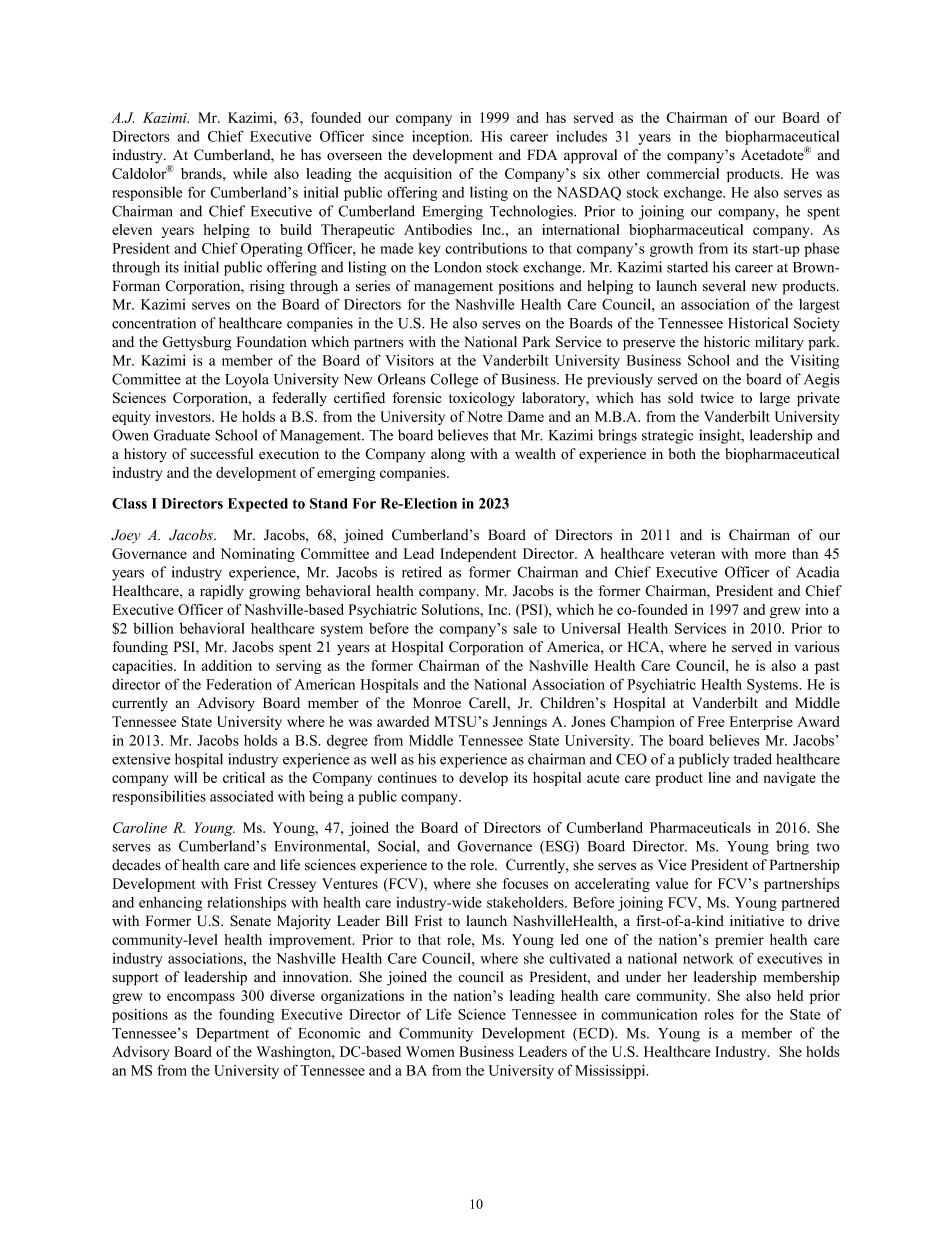 Image resolution: width=952 pixels, height=1233 pixels. Describe the element at coordinates (232, 1035) in the screenshot. I see `Department` at that location.
